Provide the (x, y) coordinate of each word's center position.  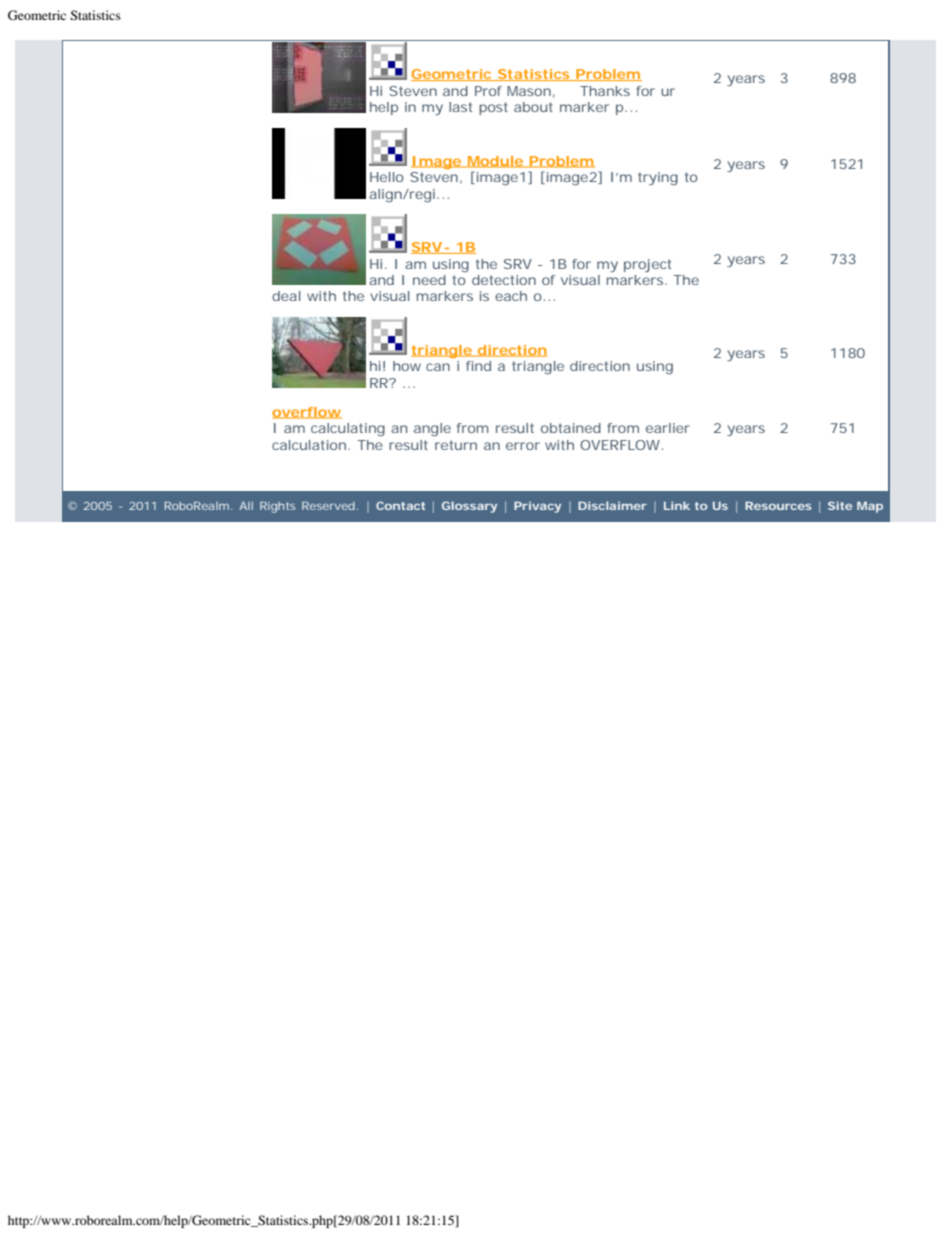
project (647, 265)
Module (495, 162)
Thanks (605, 91)
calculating (348, 429)
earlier (668, 428)
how (407, 366)
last (460, 107)
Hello (386, 177)
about (533, 107)
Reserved (328, 506)
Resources (778, 506)
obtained (571, 428)
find (478, 366)
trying (658, 178)
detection (504, 280)
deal (286, 296)
